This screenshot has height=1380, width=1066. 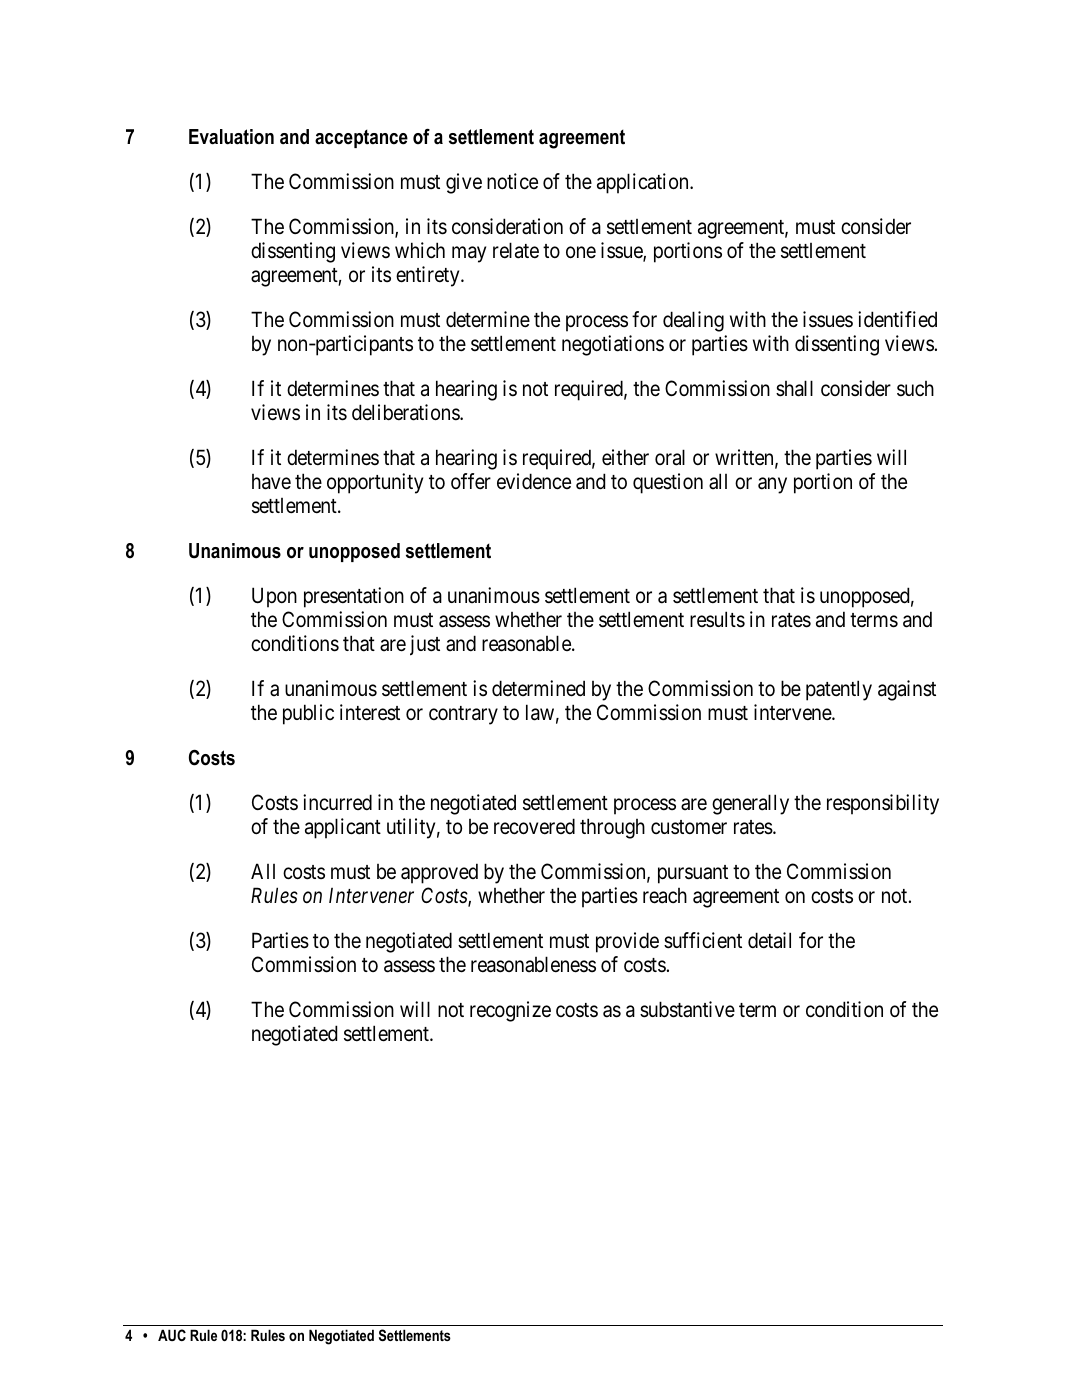 What do you see at coordinates (839, 690) in the screenshot?
I see `patently` at bounding box center [839, 690].
